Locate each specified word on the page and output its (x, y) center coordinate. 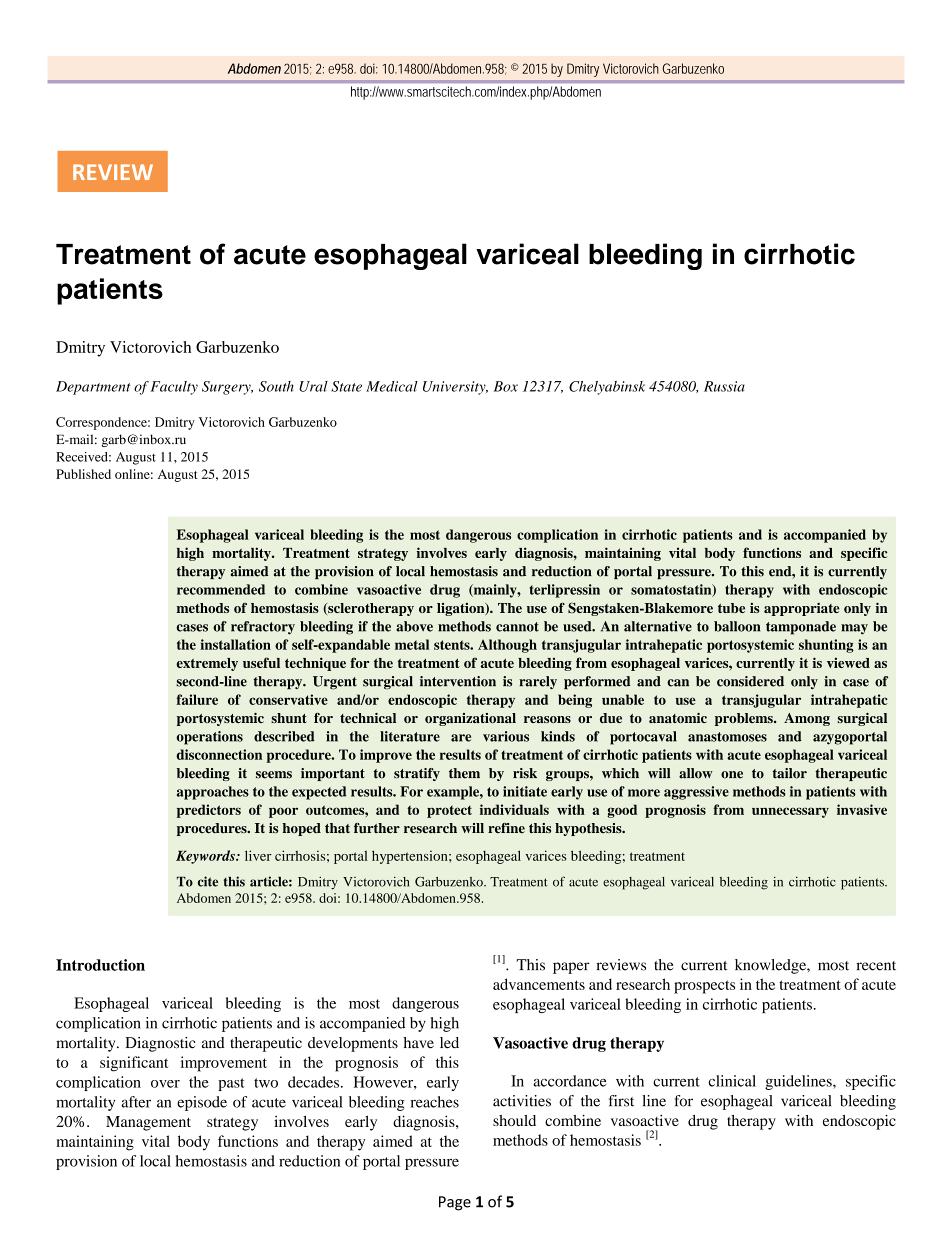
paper (571, 968)
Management (148, 1123)
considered (750, 681)
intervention (458, 681)
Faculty (174, 388)
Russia (724, 386)
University (455, 388)
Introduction (100, 965)
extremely (207, 664)
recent (876, 966)
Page (455, 1203)
